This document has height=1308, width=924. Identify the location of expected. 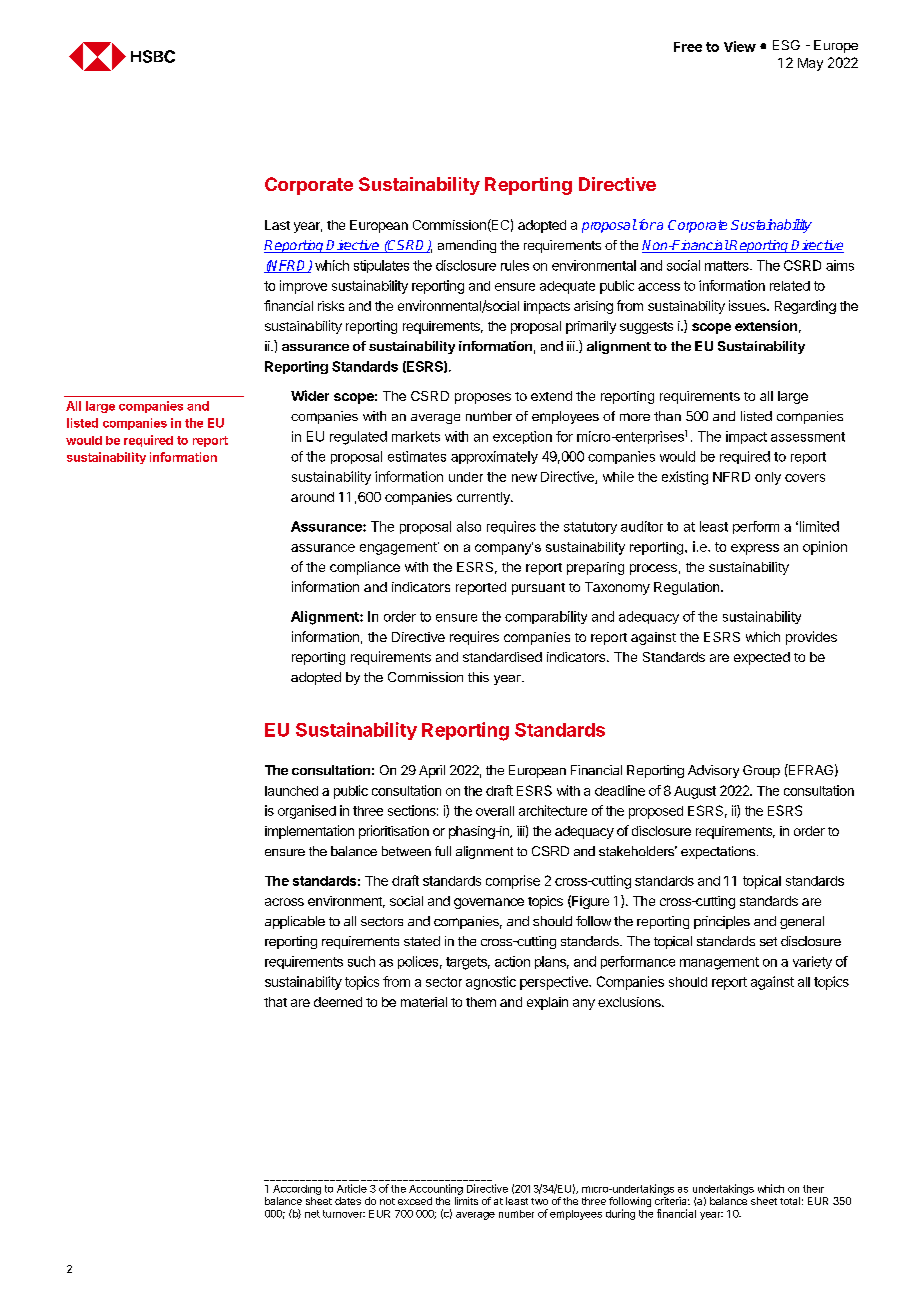
(762, 658).
